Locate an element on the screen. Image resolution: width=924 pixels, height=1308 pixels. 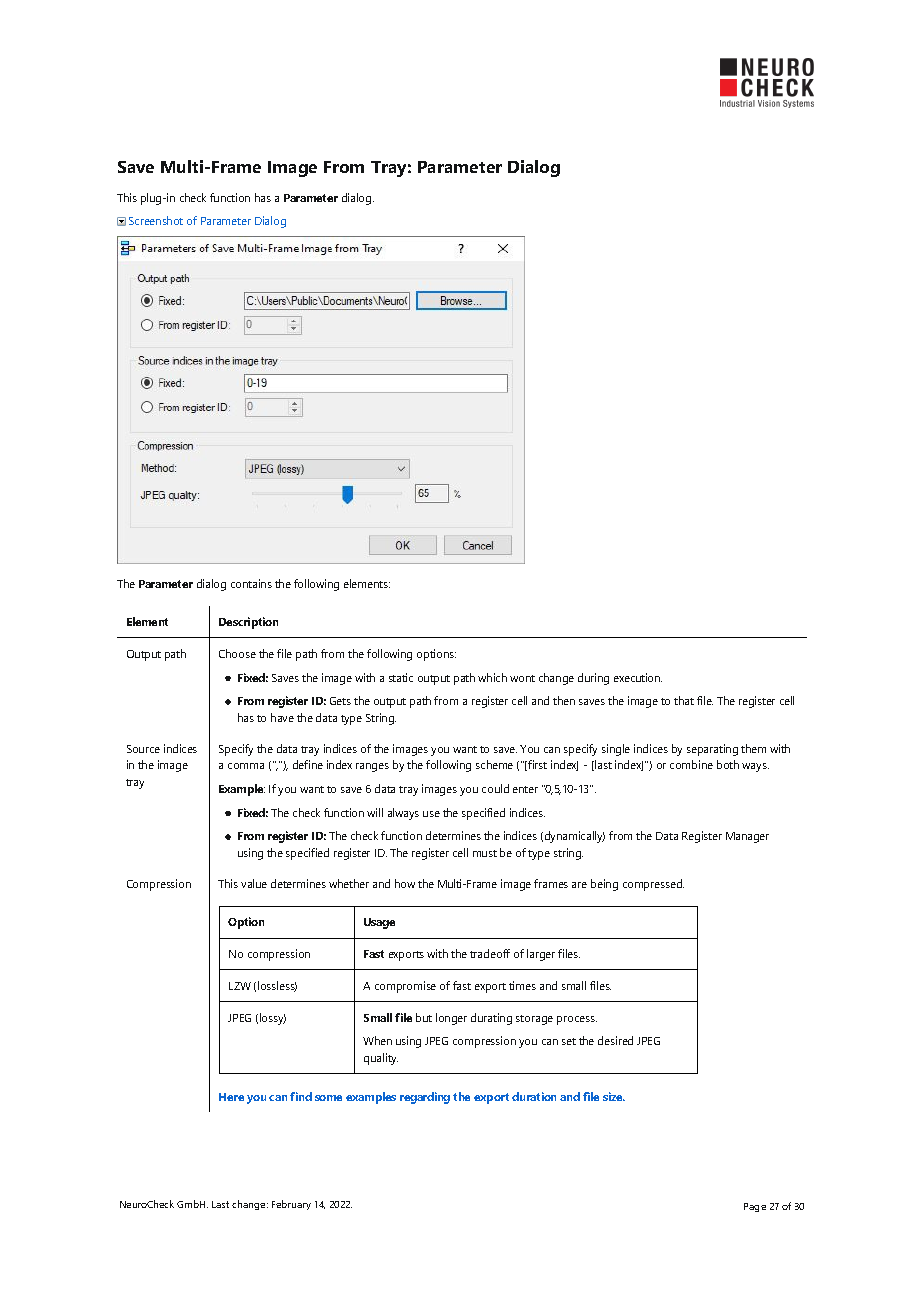
Screenshot is located at coordinates (156, 220).
